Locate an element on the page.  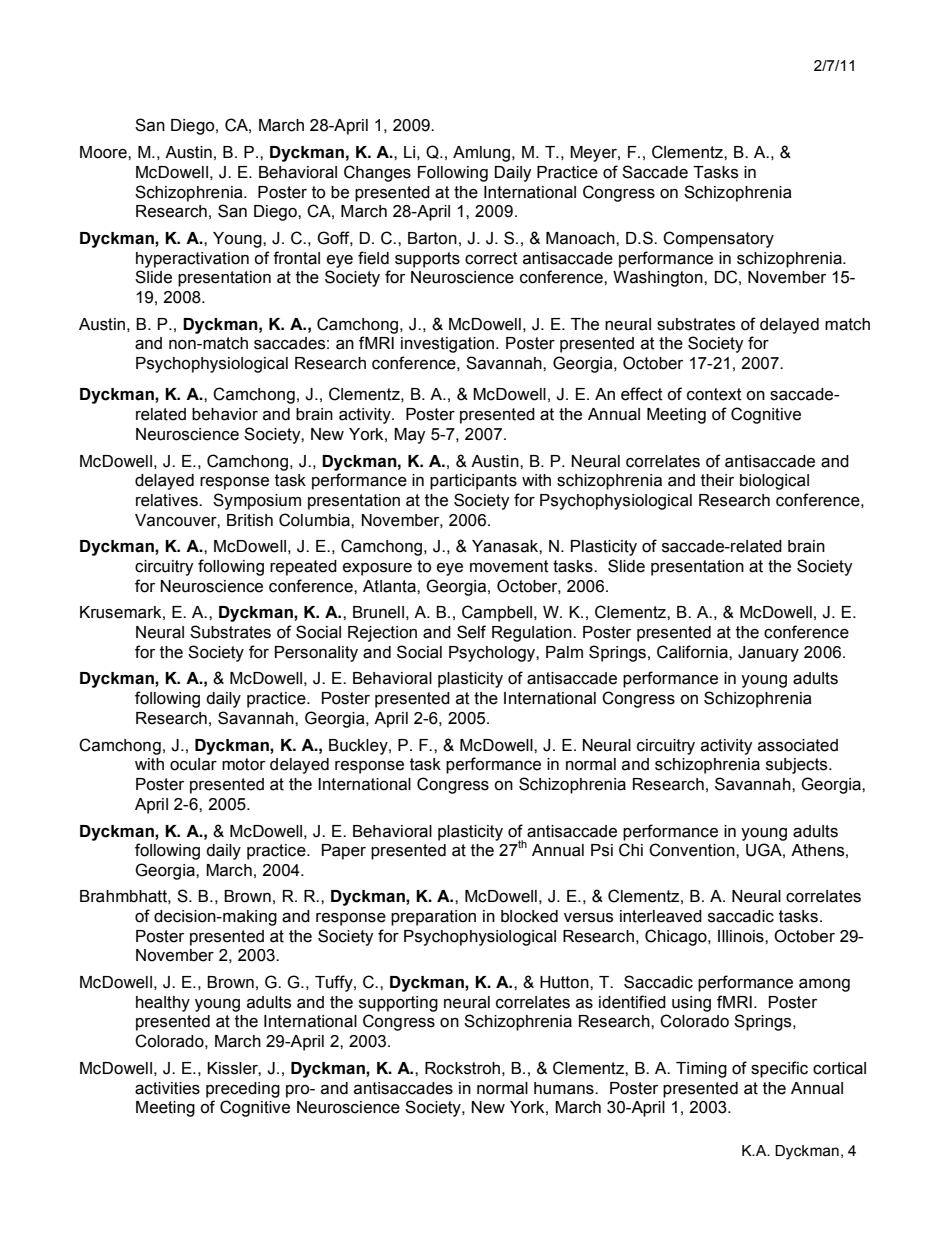
Moore is located at coordinates (104, 152).
